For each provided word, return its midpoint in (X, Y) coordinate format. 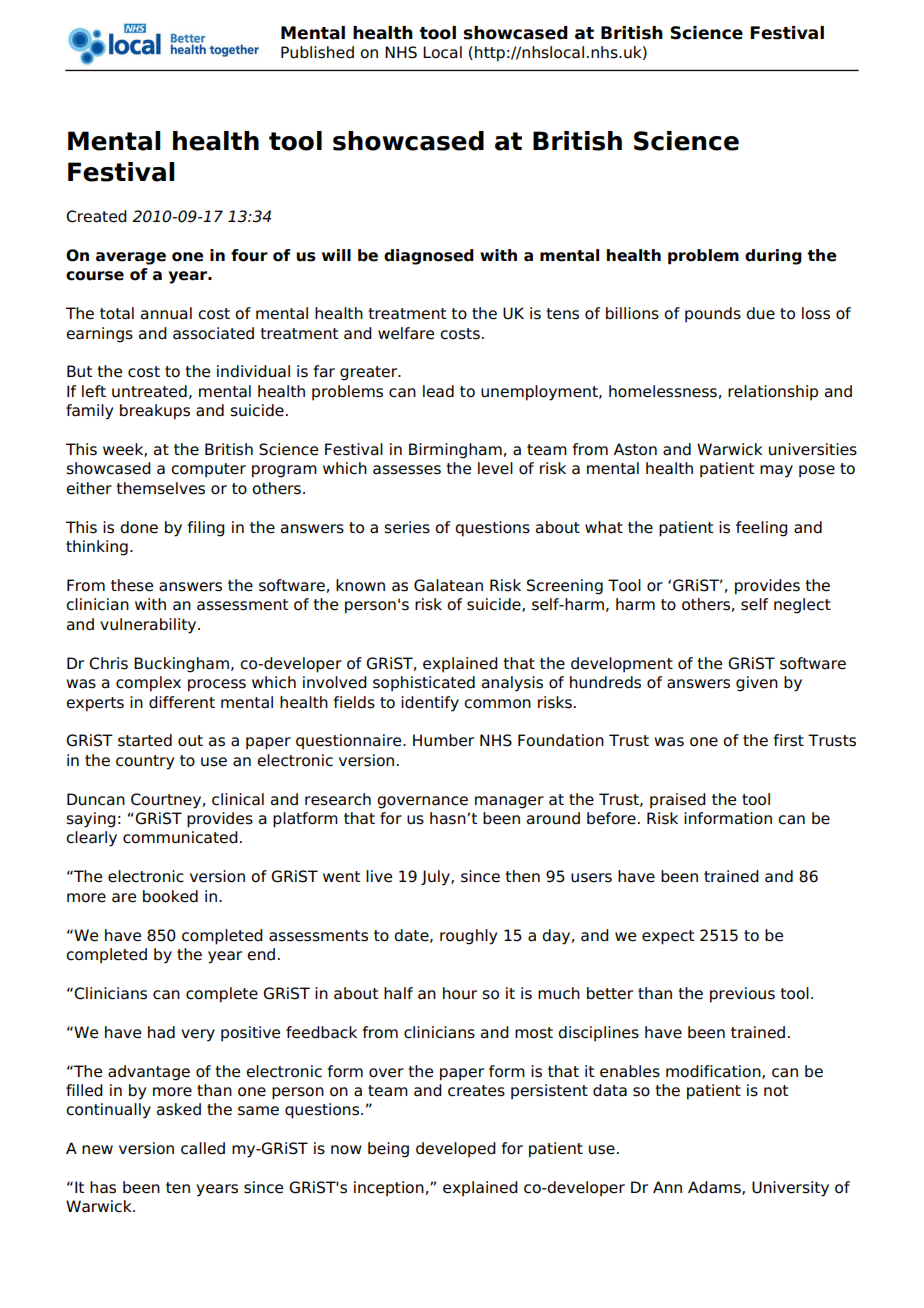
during (773, 257)
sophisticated (424, 684)
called (203, 1148)
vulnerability (149, 626)
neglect (802, 606)
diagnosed (429, 257)
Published (317, 52)
